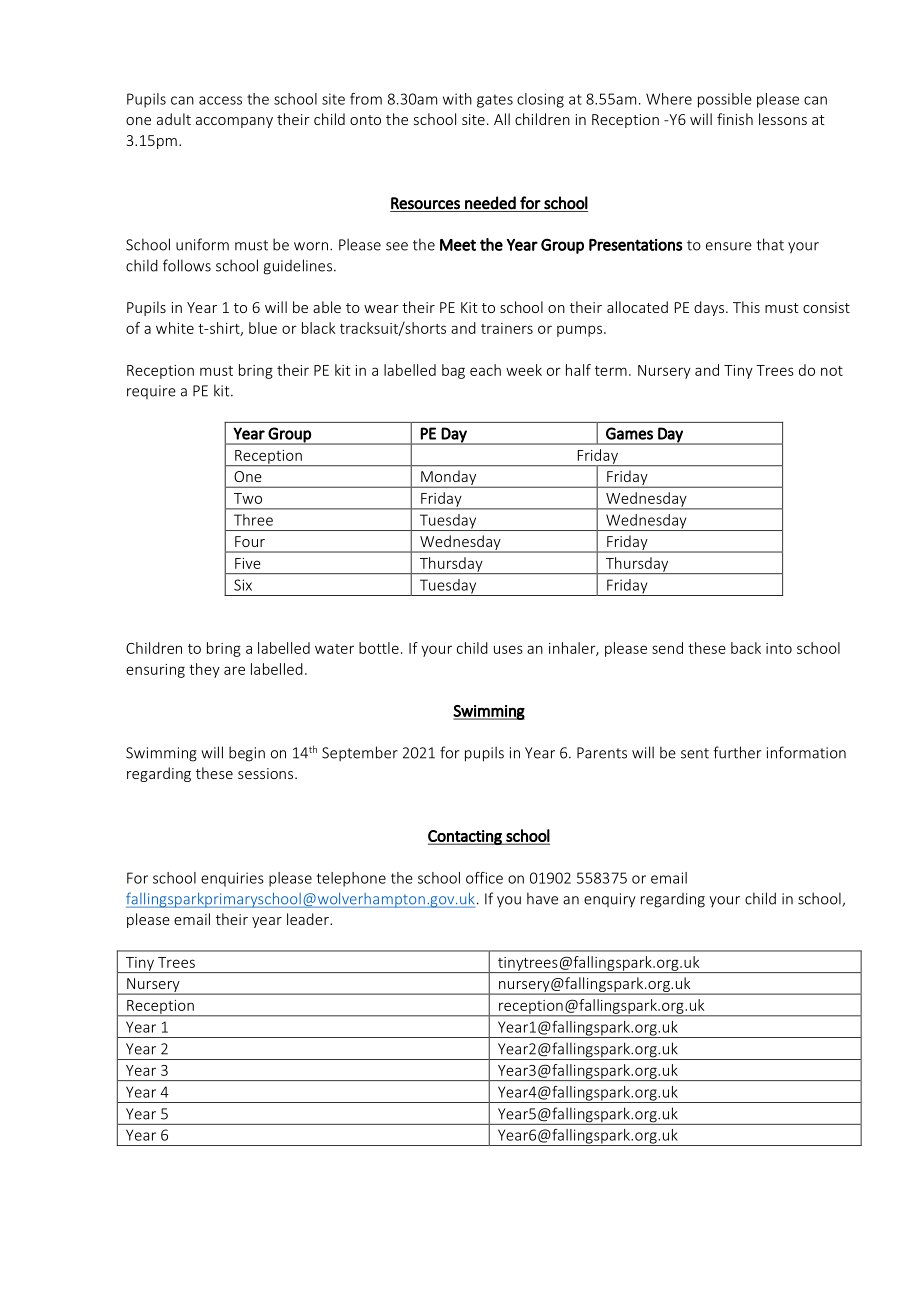 This image has width=924, height=1308. Describe the element at coordinates (449, 479) in the image. I see `Monday` at that location.
